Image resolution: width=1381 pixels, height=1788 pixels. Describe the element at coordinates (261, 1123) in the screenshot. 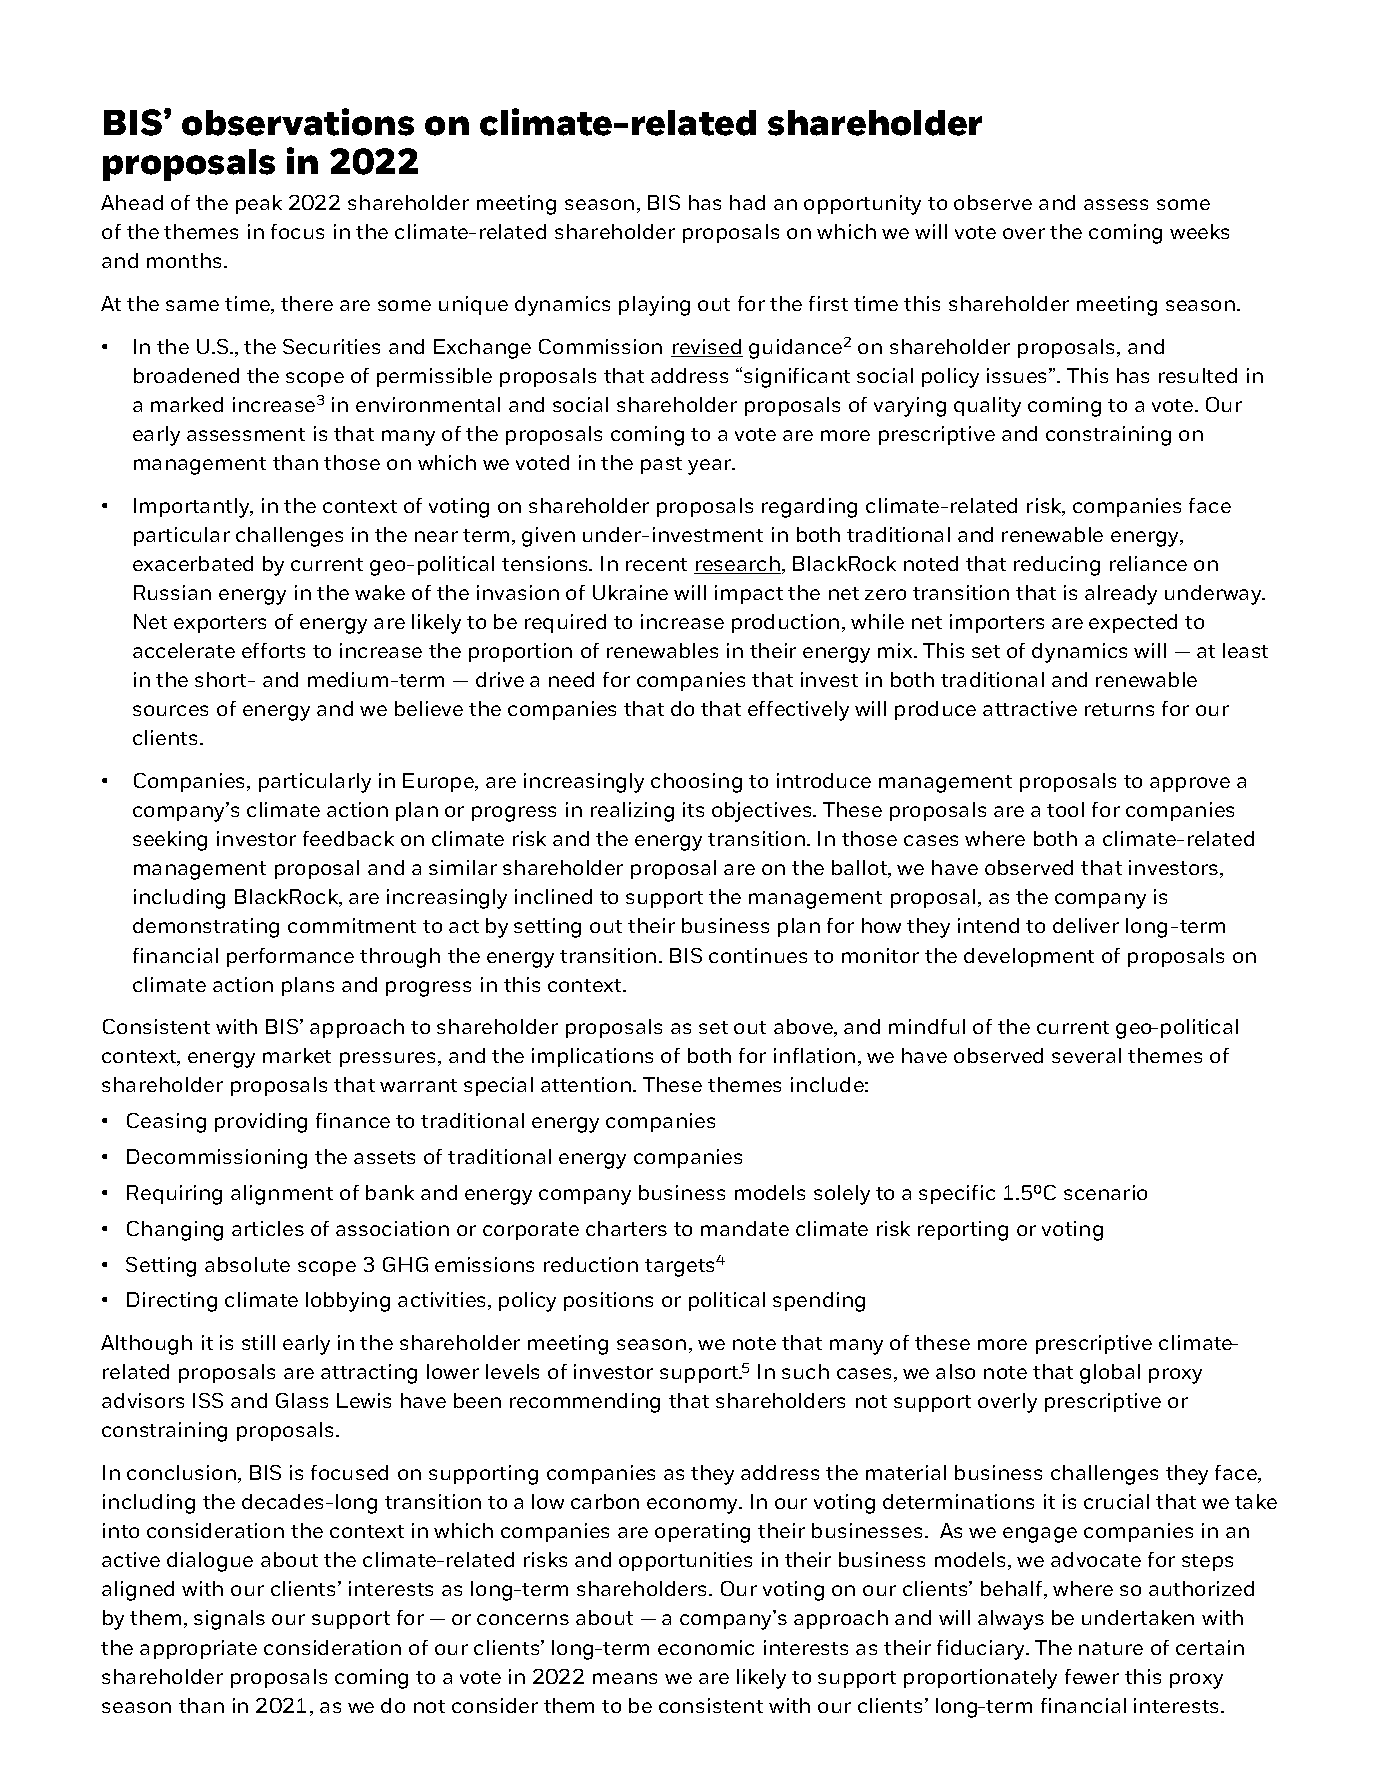

I see `providing` at that location.
